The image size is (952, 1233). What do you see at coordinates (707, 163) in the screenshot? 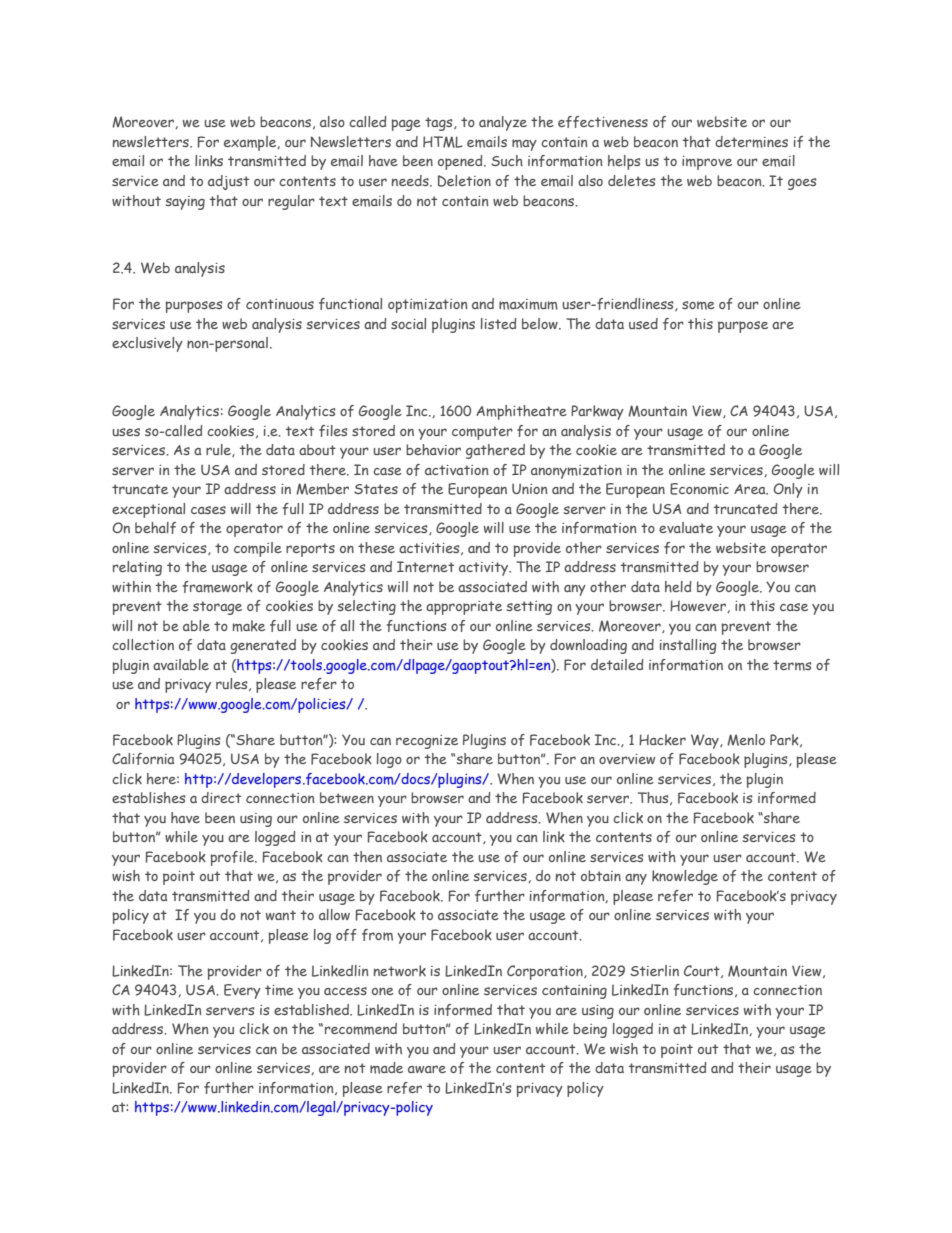
I see `improve` at bounding box center [707, 163].
